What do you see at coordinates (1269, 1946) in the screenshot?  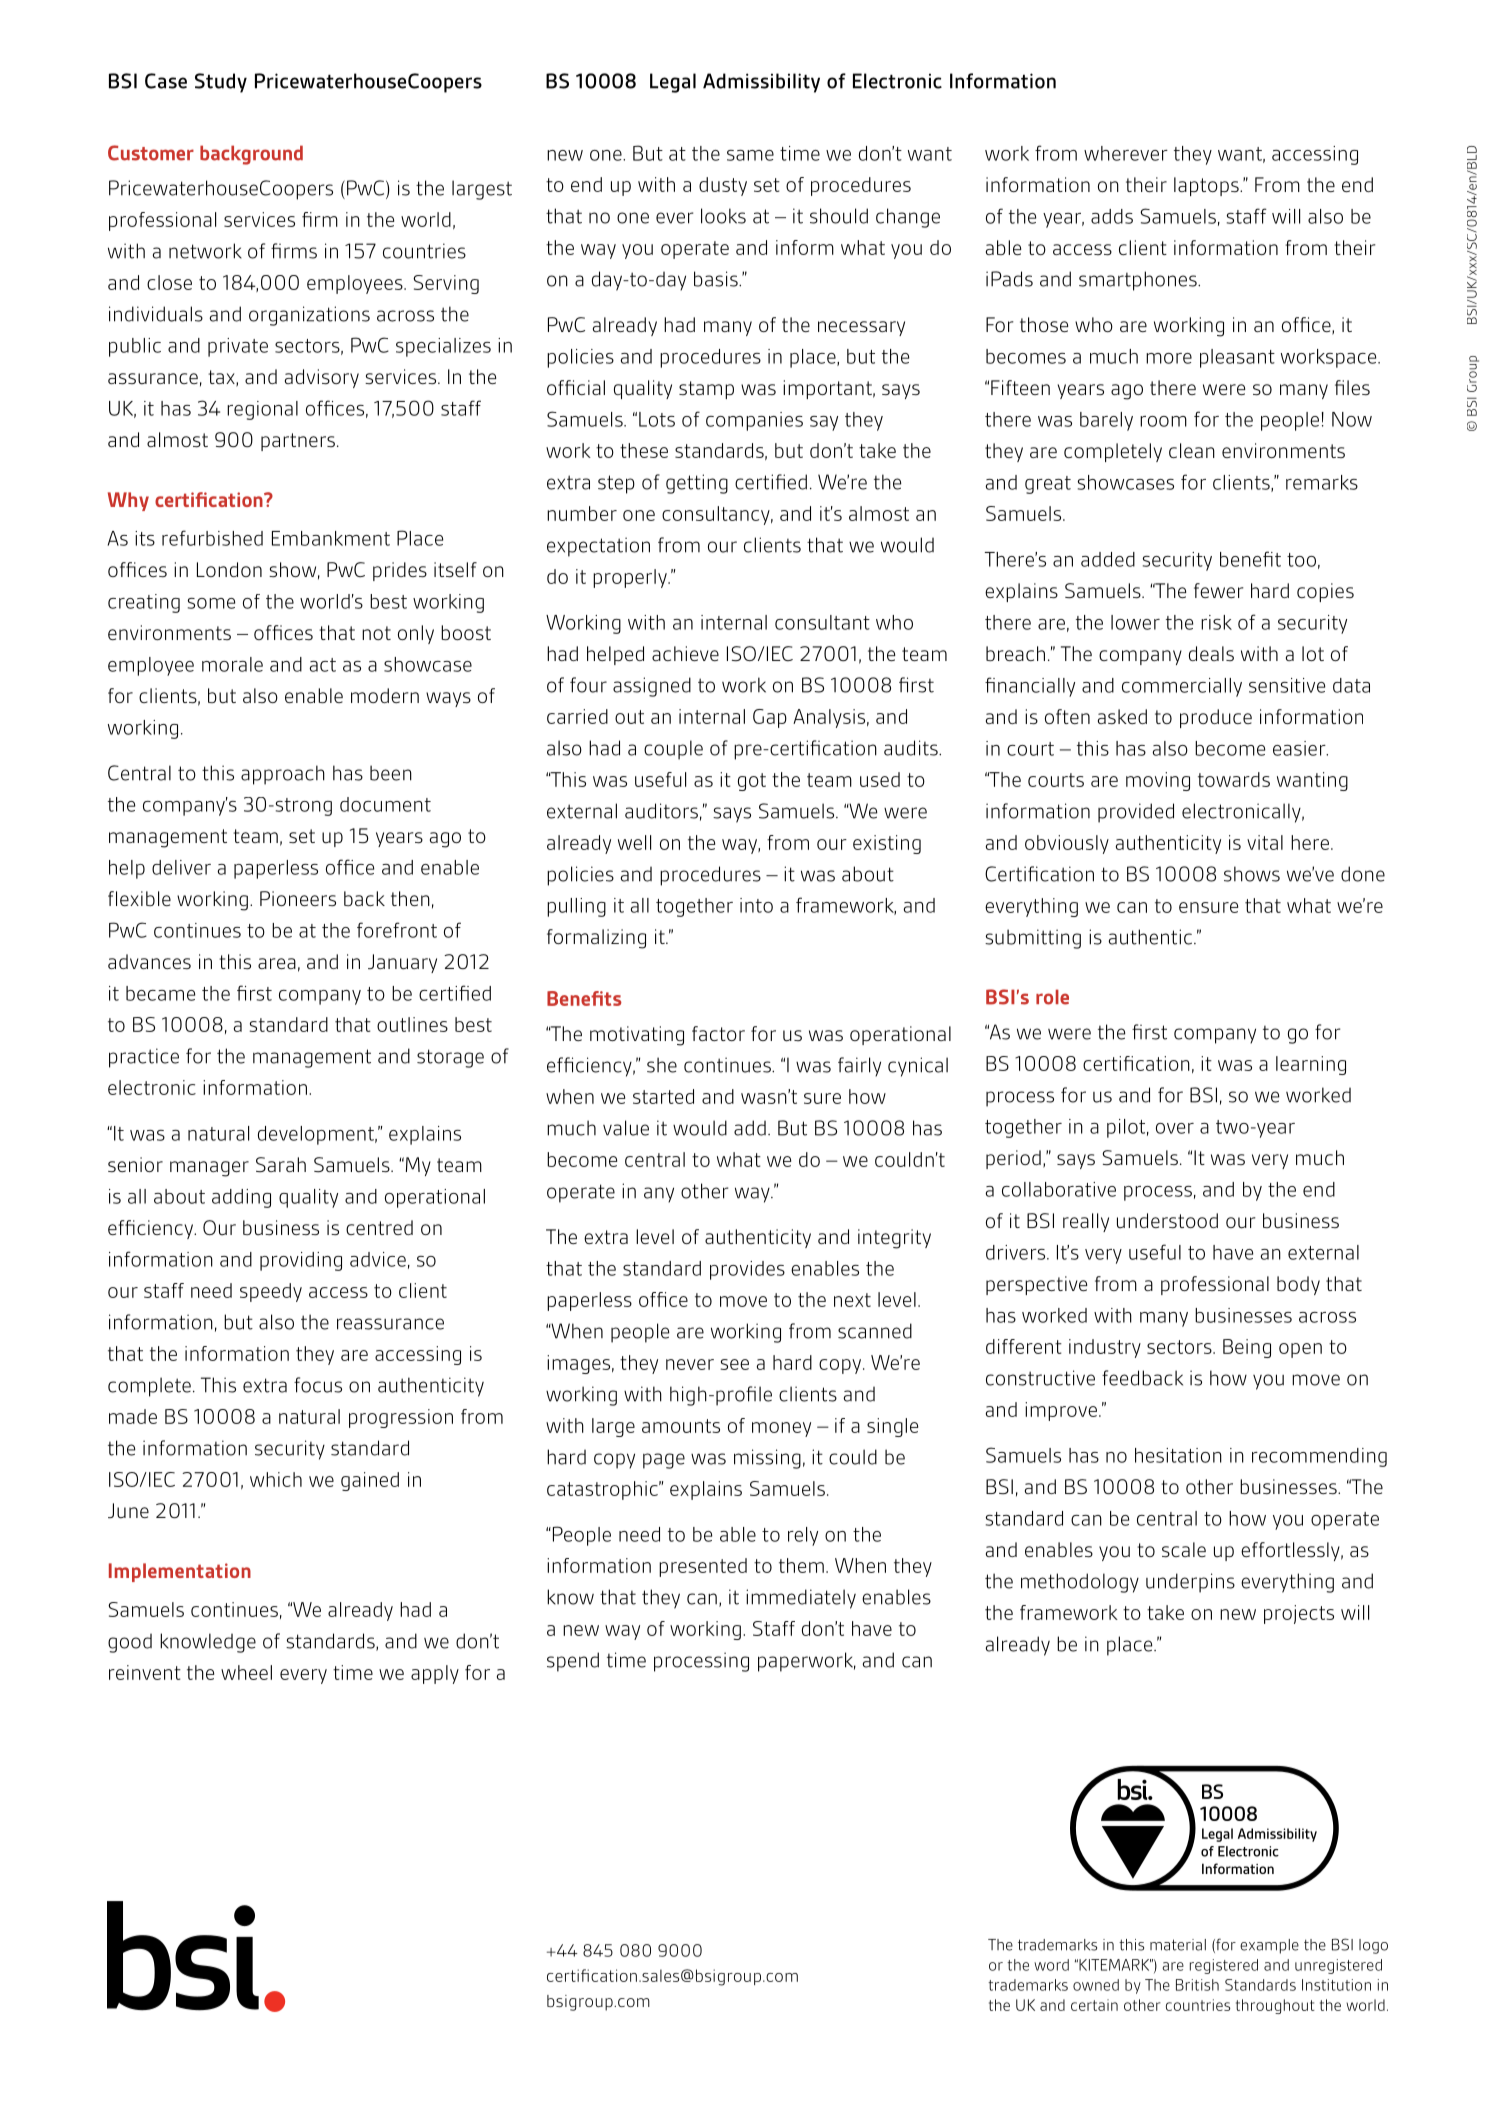 I see `example` at bounding box center [1269, 1946].
